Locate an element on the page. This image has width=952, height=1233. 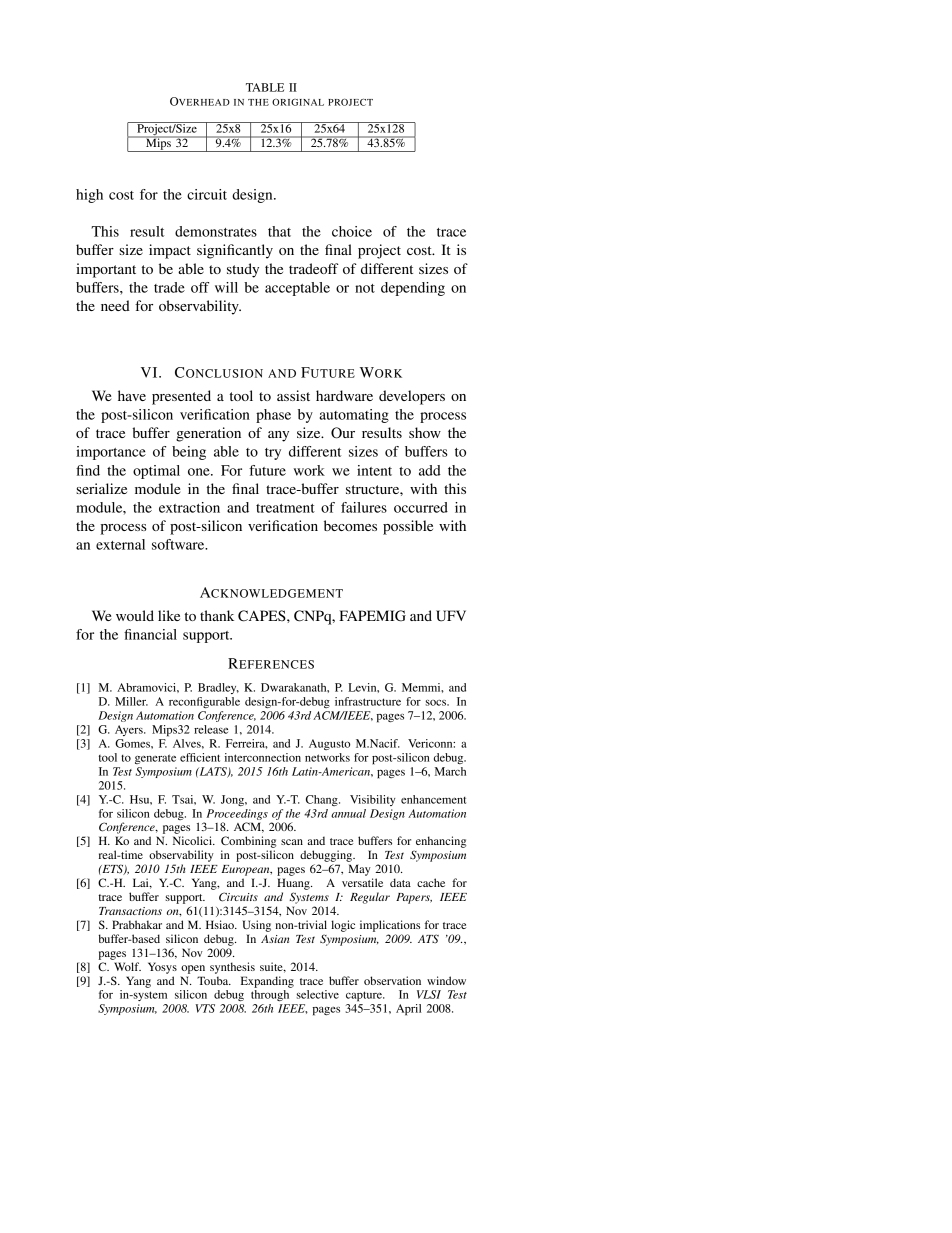
external is located at coordinates (120, 544).
